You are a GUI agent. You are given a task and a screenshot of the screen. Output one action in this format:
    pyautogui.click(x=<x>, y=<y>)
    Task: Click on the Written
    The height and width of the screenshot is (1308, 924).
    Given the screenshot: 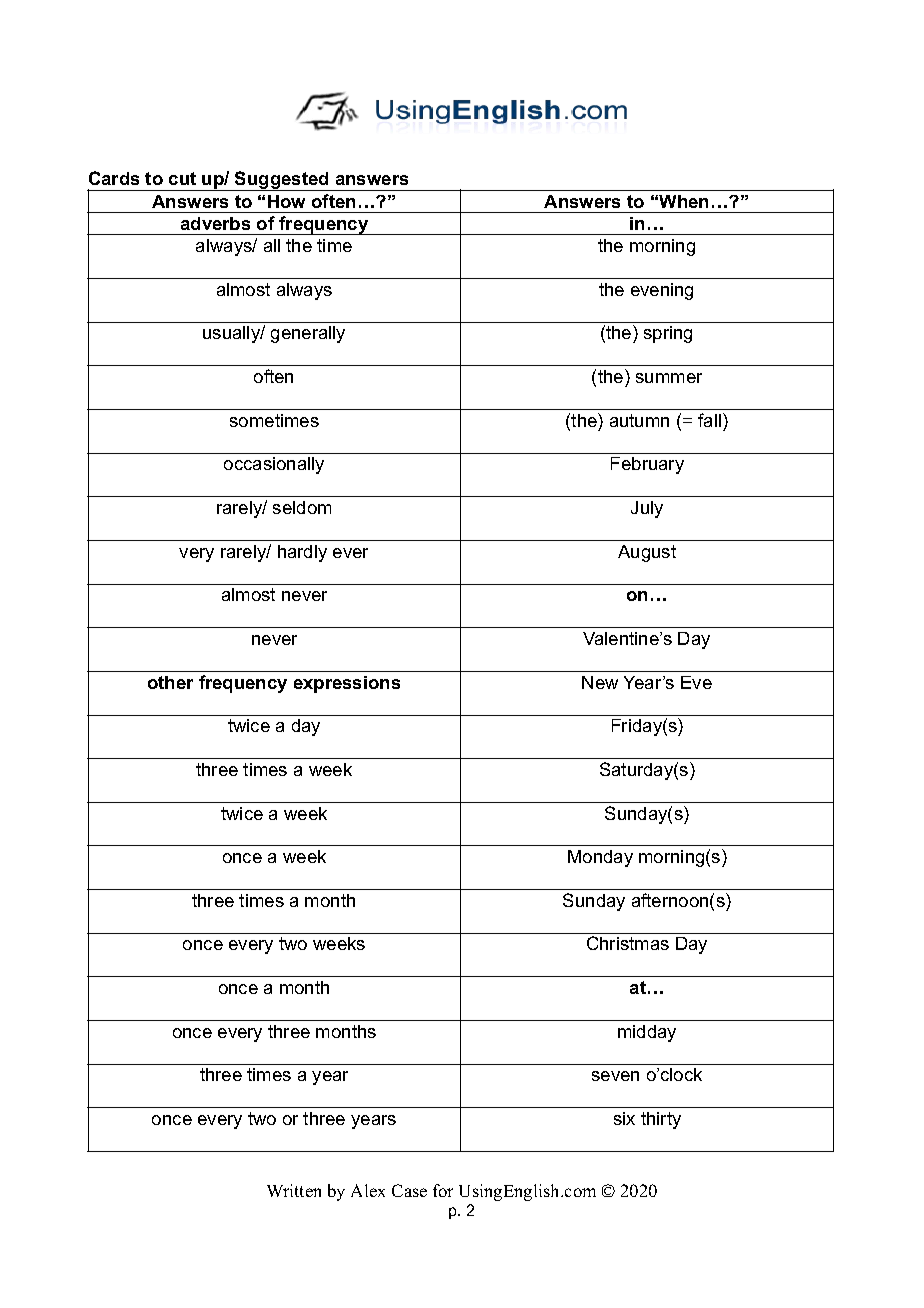 What is the action you would take?
    pyautogui.click(x=294, y=1190)
